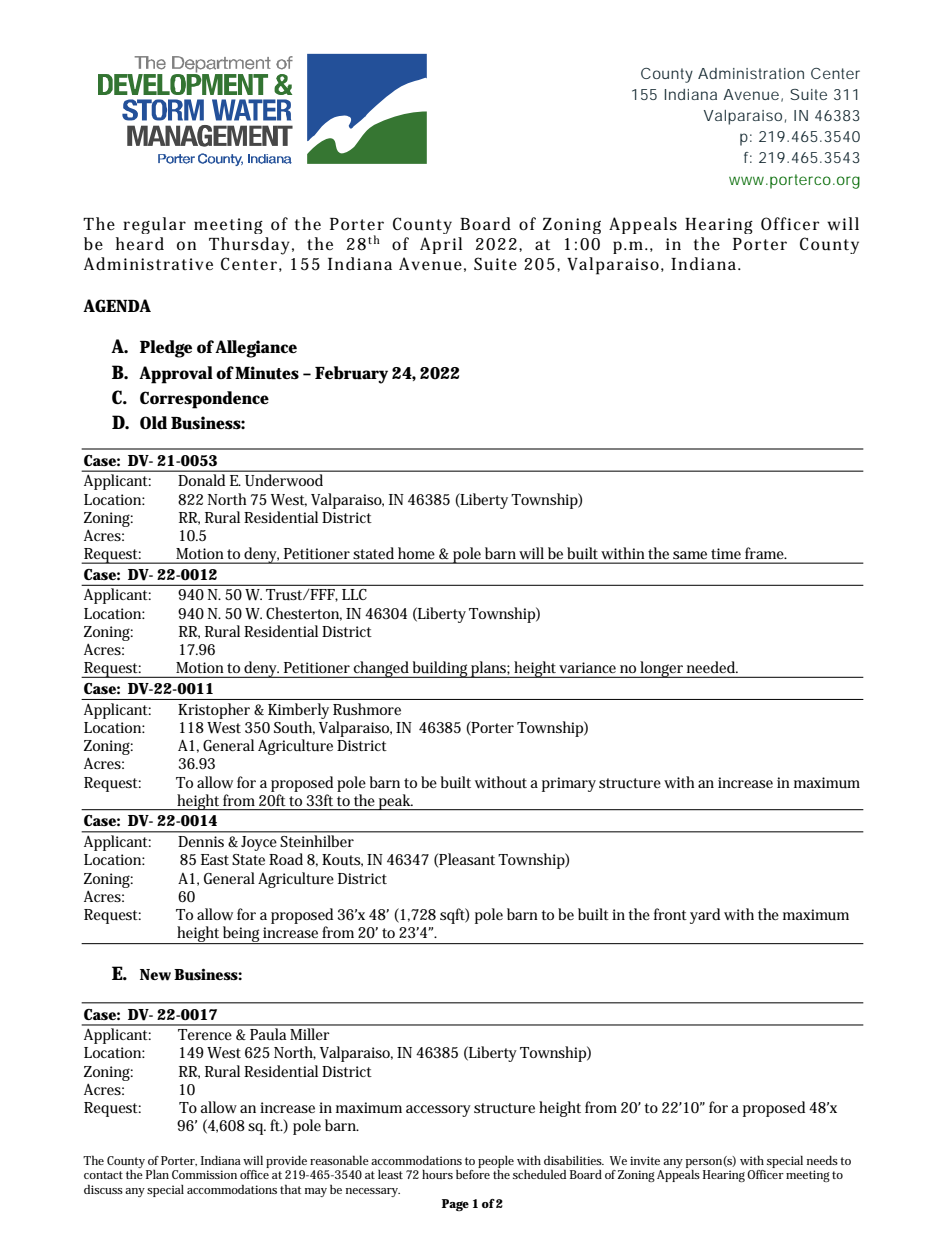 Image resolution: width=952 pixels, height=1233 pixels. Describe the element at coordinates (351, 375) in the image. I see `February` at that location.
